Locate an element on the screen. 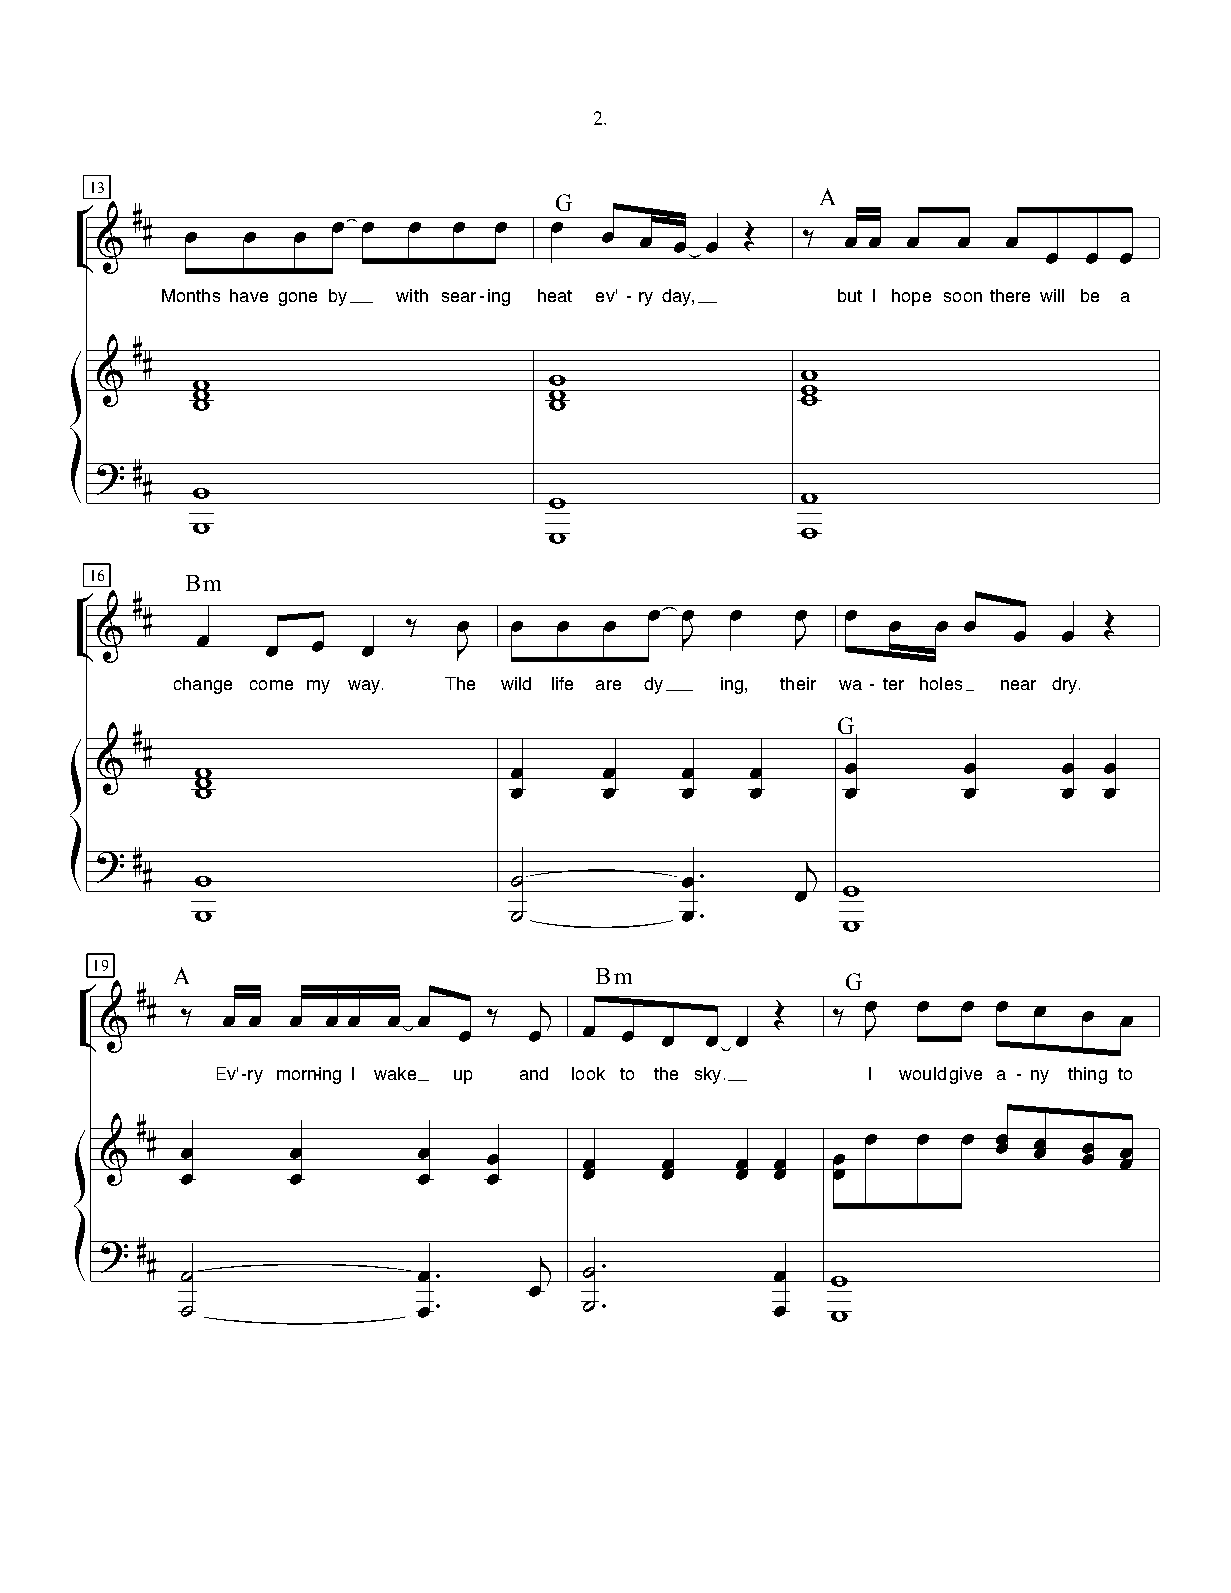 This screenshot has height=1593, width=1231. look is located at coordinates (588, 1073).
